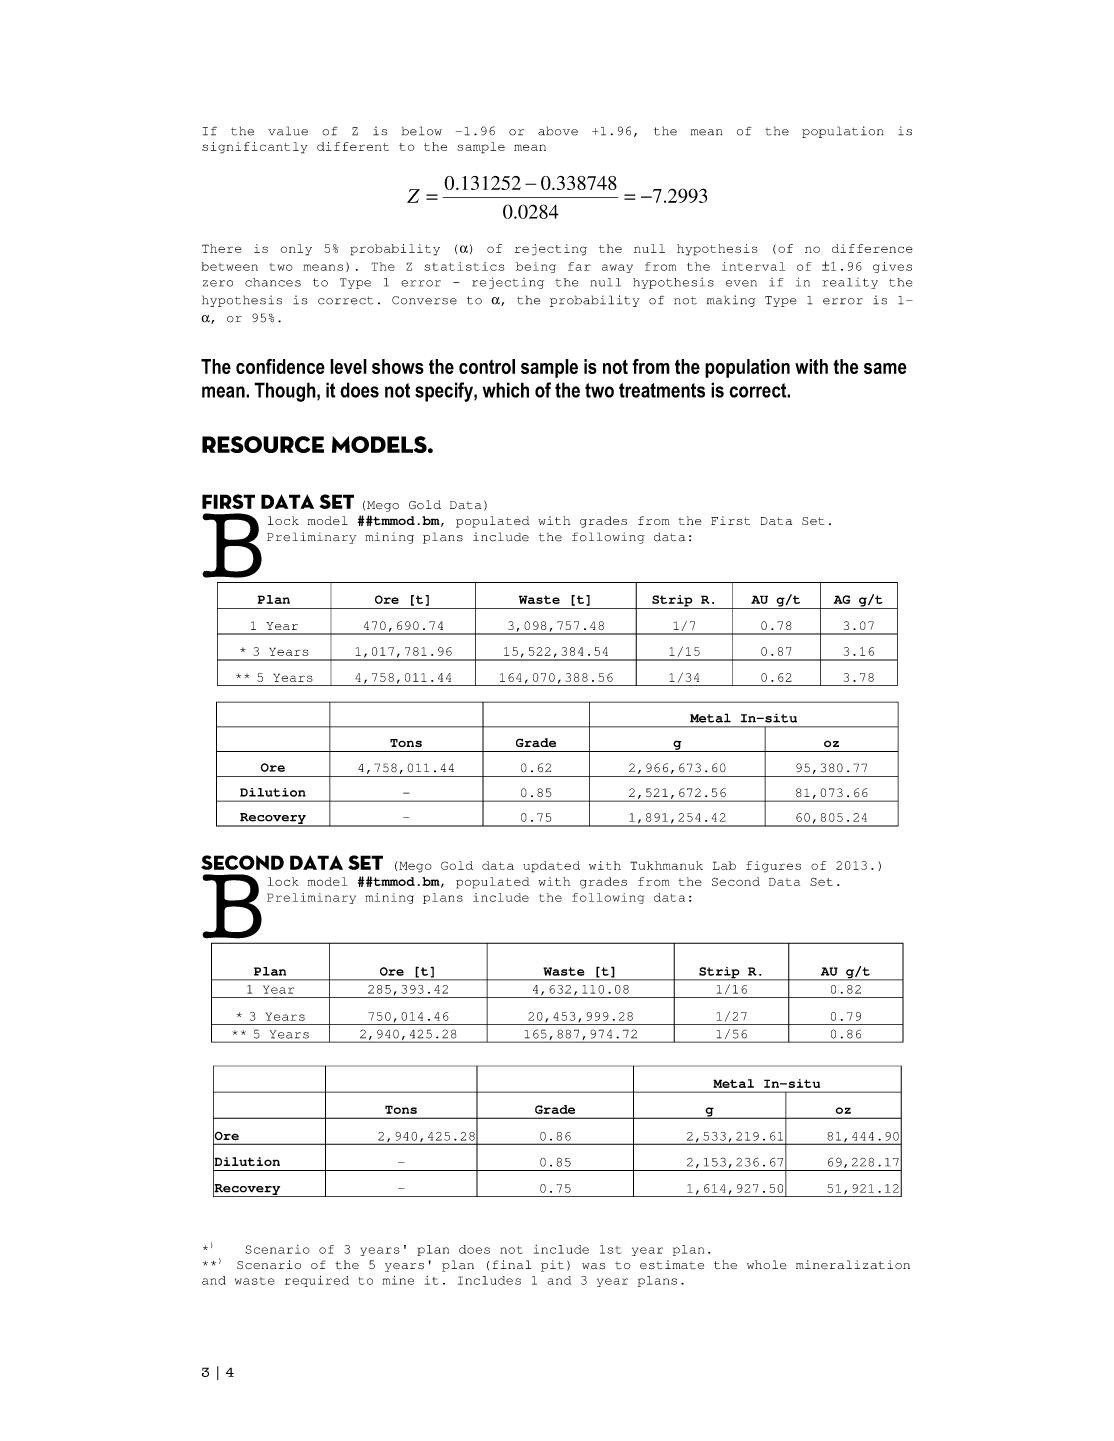 The image size is (1114, 1441). Describe the element at coordinates (662, 390) in the screenshot. I see `treatments` at that location.
